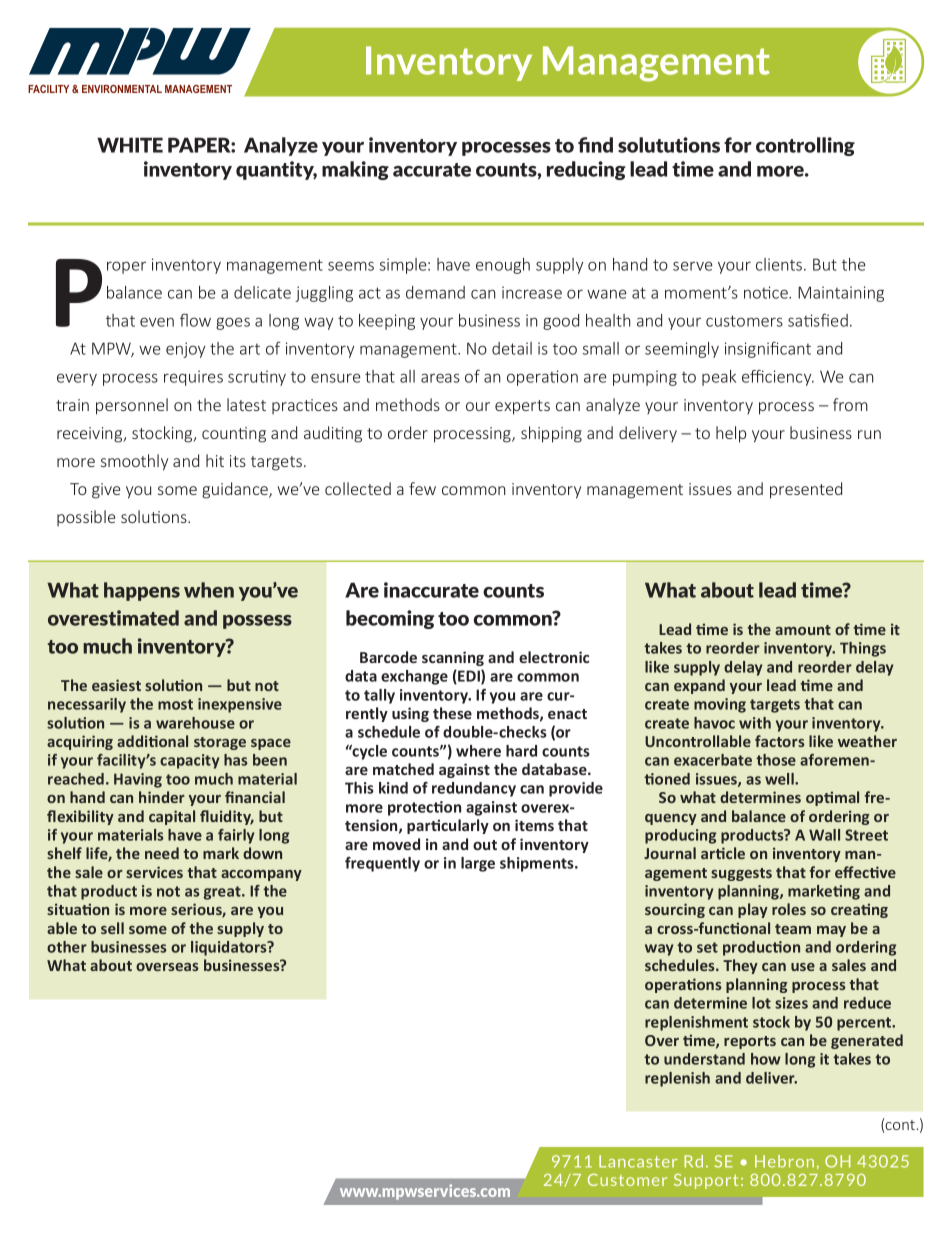 Image resolution: width=952 pixels, height=1233 pixels. Describe the element at coordinates (595, 145) in the document. I see `find` at that location.
